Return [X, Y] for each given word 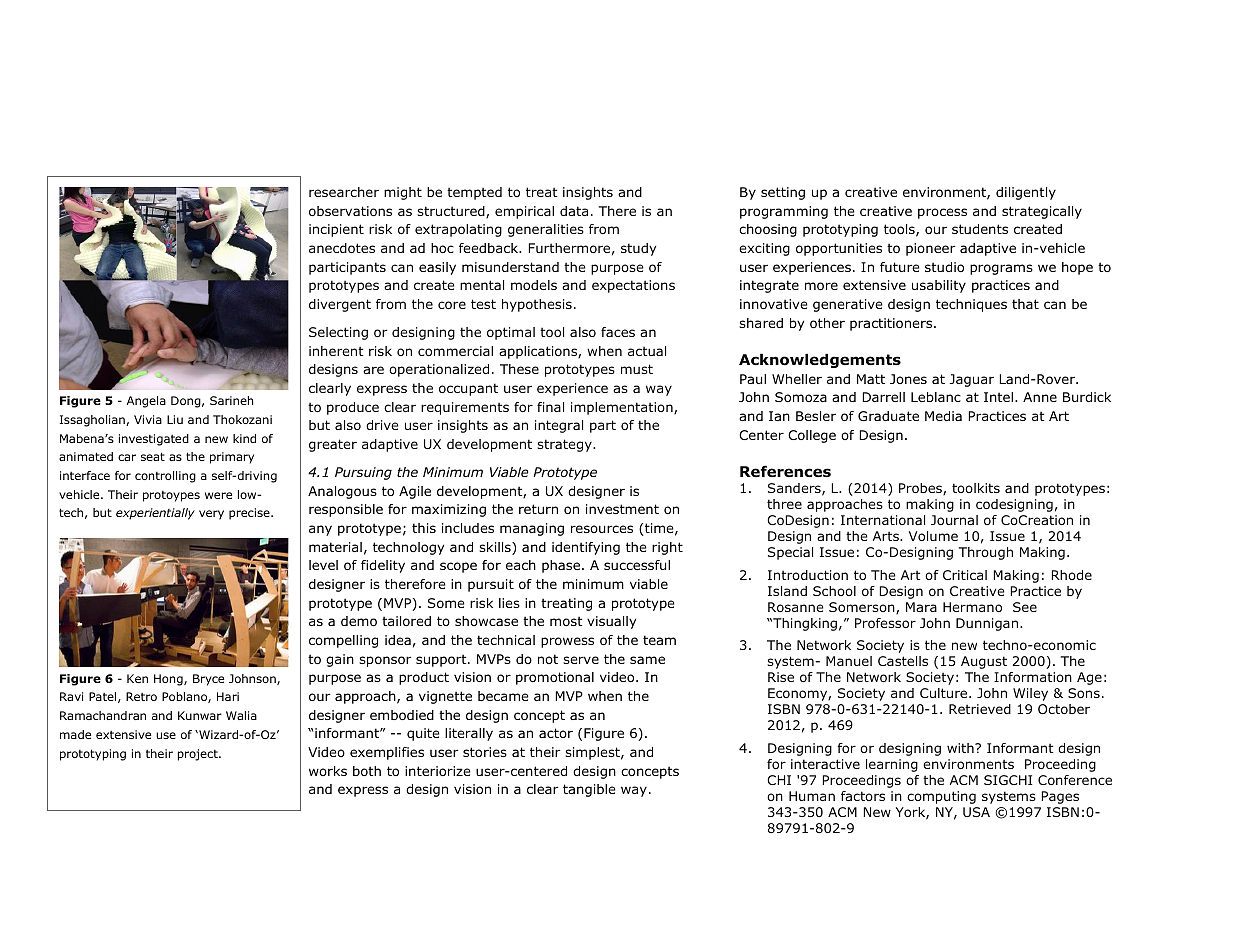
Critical [965, 575]
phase [562, 566]
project [199, 755]
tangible [589, 790]
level [323, 565]
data [574, 211]
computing [941, 797]
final [550, 407]
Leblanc [936, 397]
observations [350, 211]
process [942, 213]
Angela [146, 402]
